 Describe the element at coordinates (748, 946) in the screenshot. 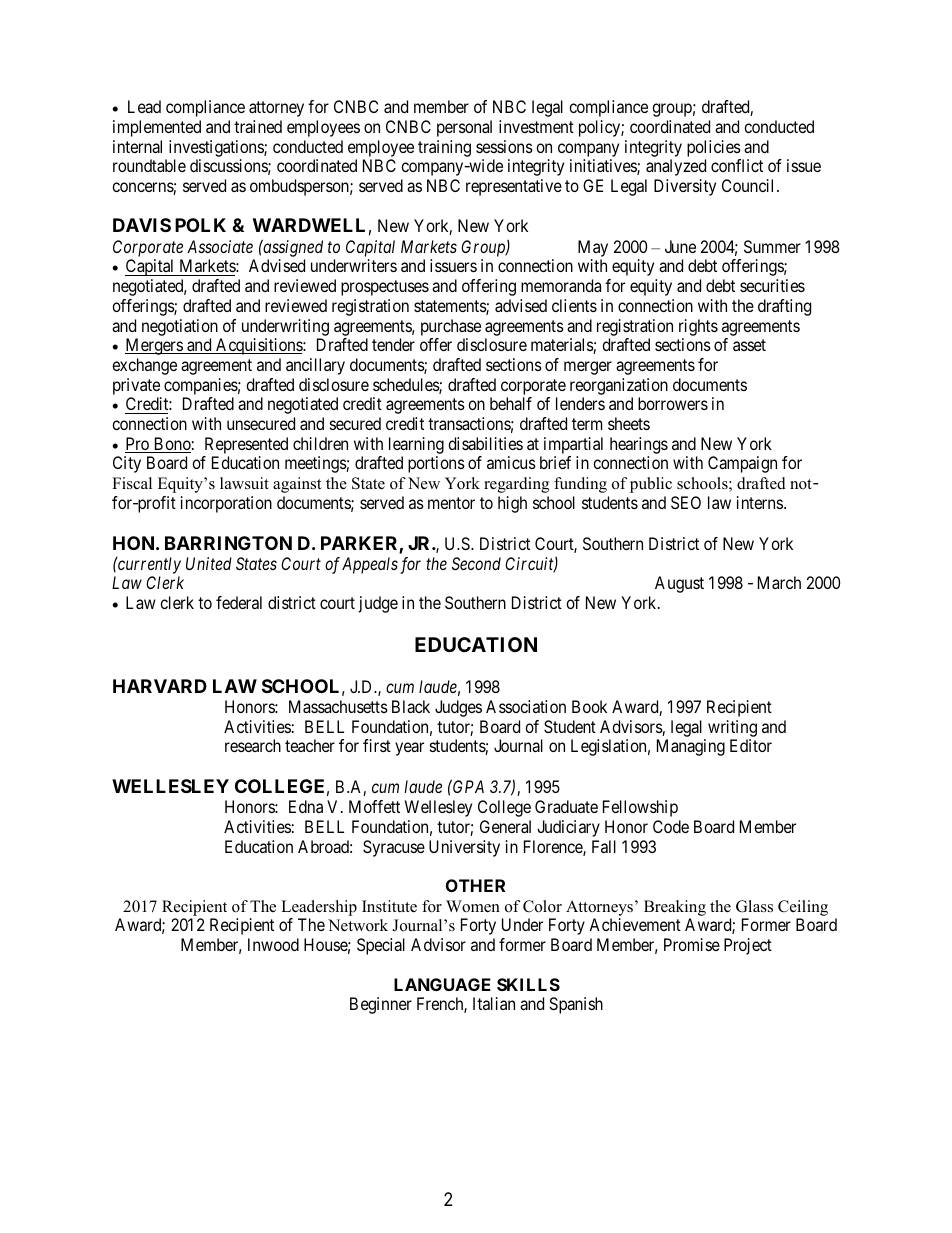

I see `Project` at that location.
